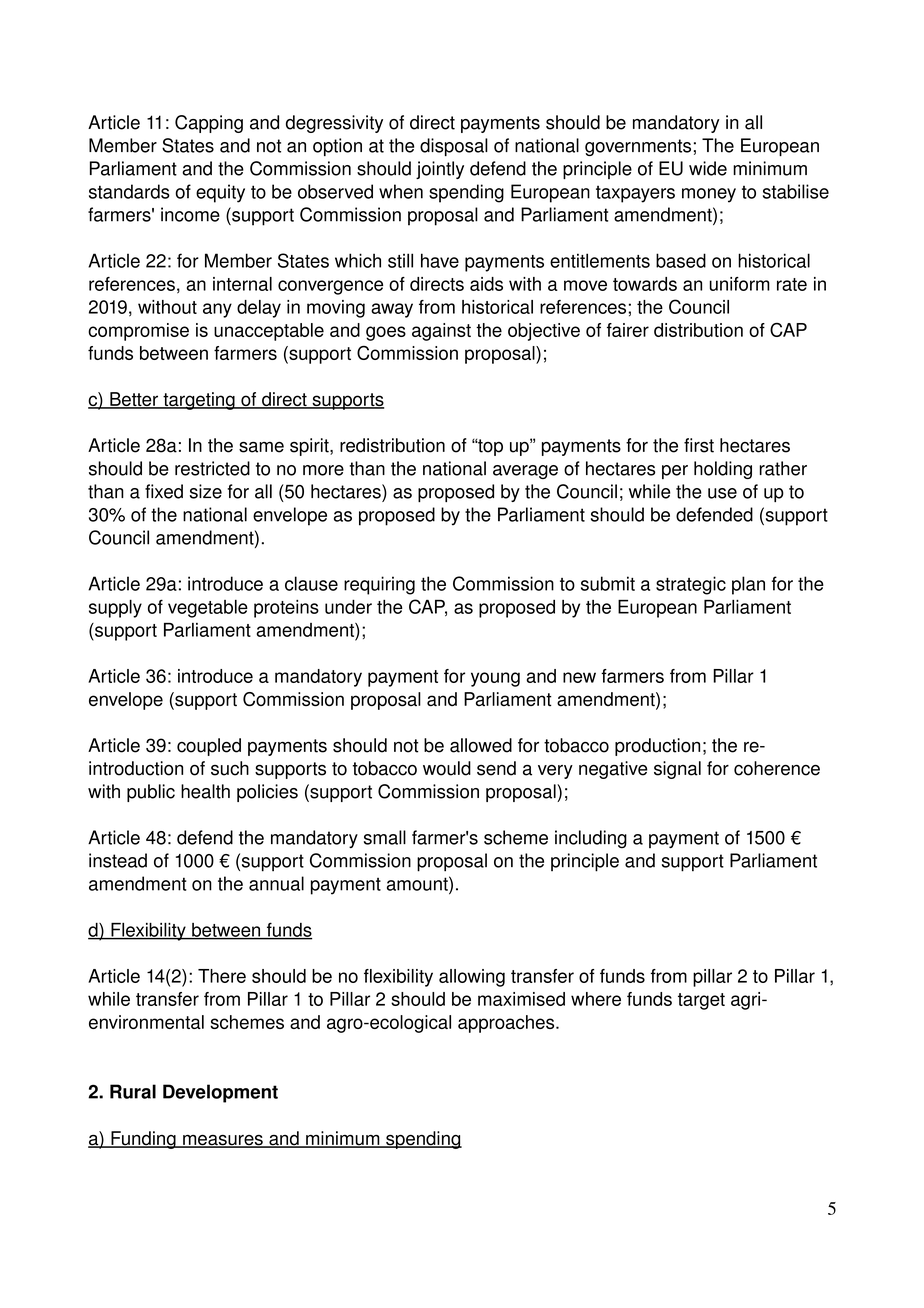 Image resolution: width=924 pixels, height=1308 pixels. What do you see at coordinates (209, 747) in the screenshot?
I see `coupled` at bounding box center [209, 747].
